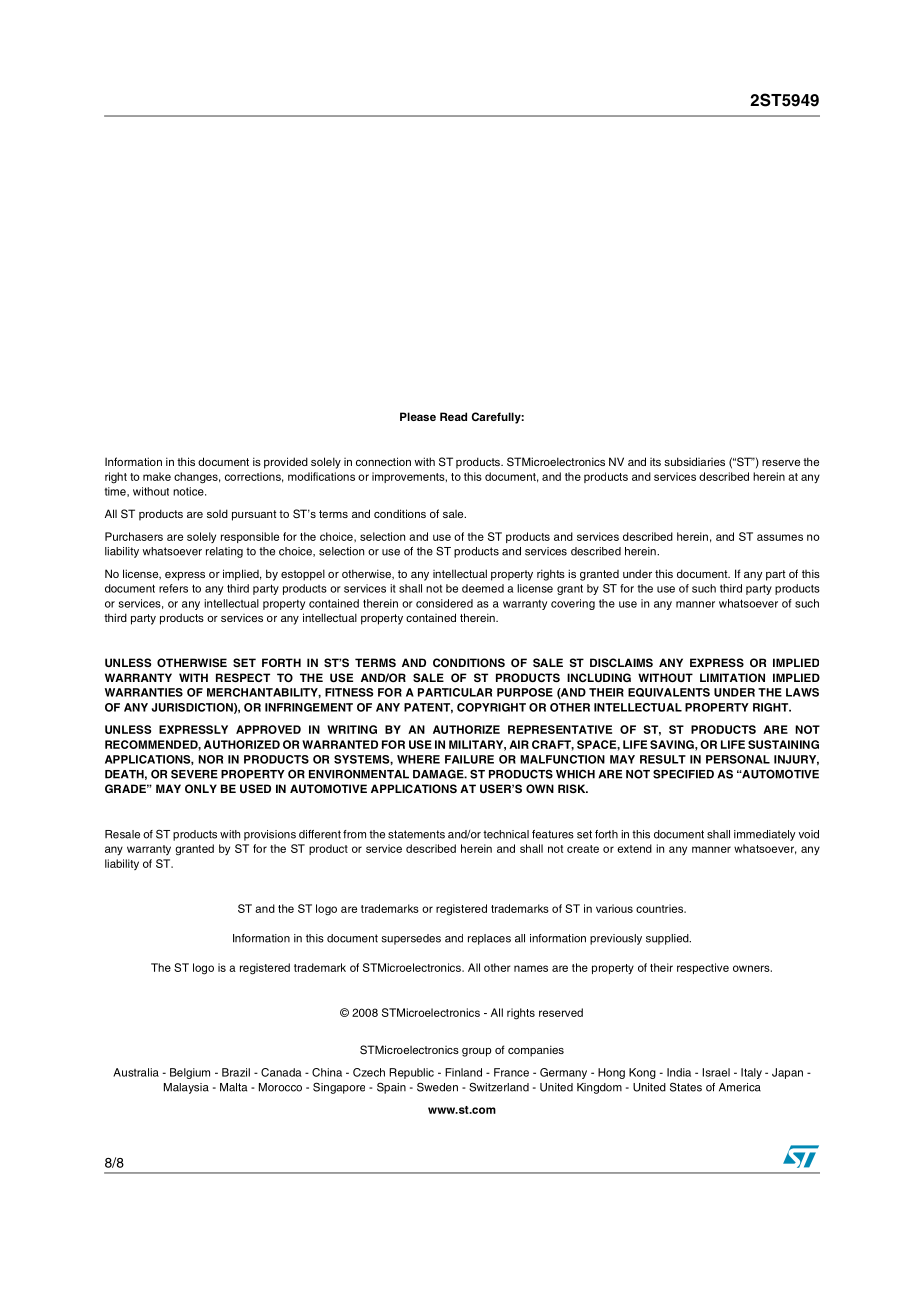 The width and height of the image is (924, 1308). What do you see at coordinates (489, 939) in the image?
I see `replaces` at bounding box center [489, 939].
